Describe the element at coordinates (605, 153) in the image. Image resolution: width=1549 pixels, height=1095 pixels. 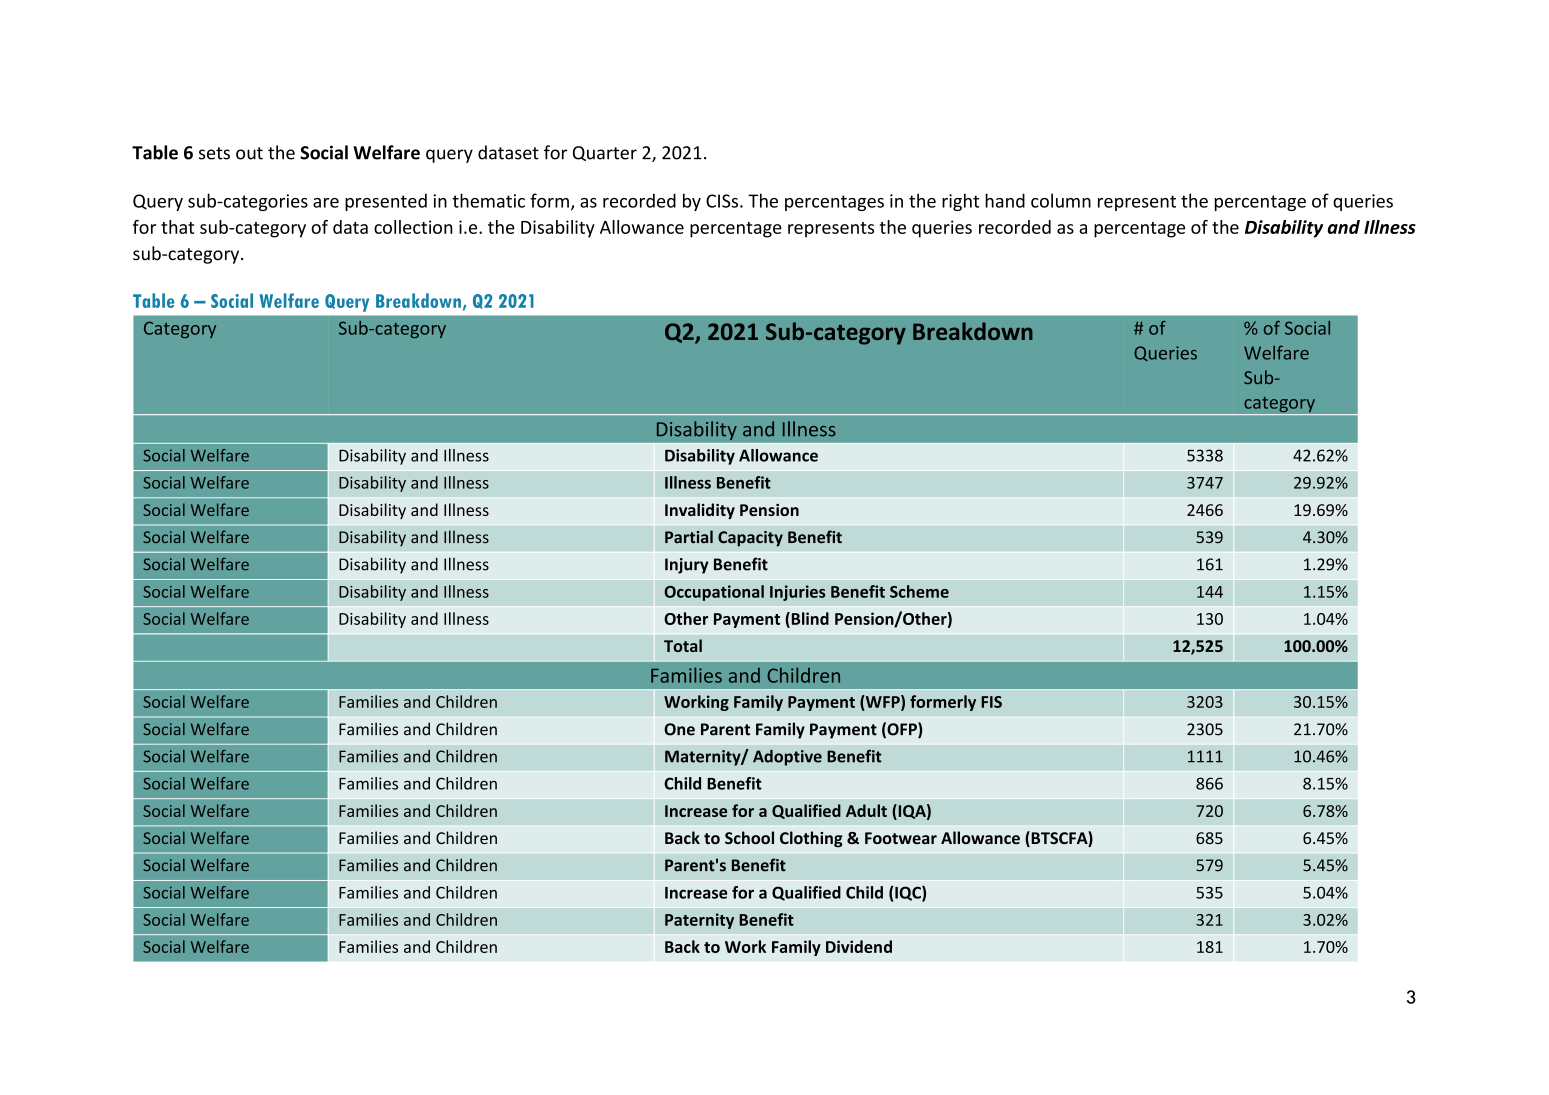
I see `Quarter` at that location.
